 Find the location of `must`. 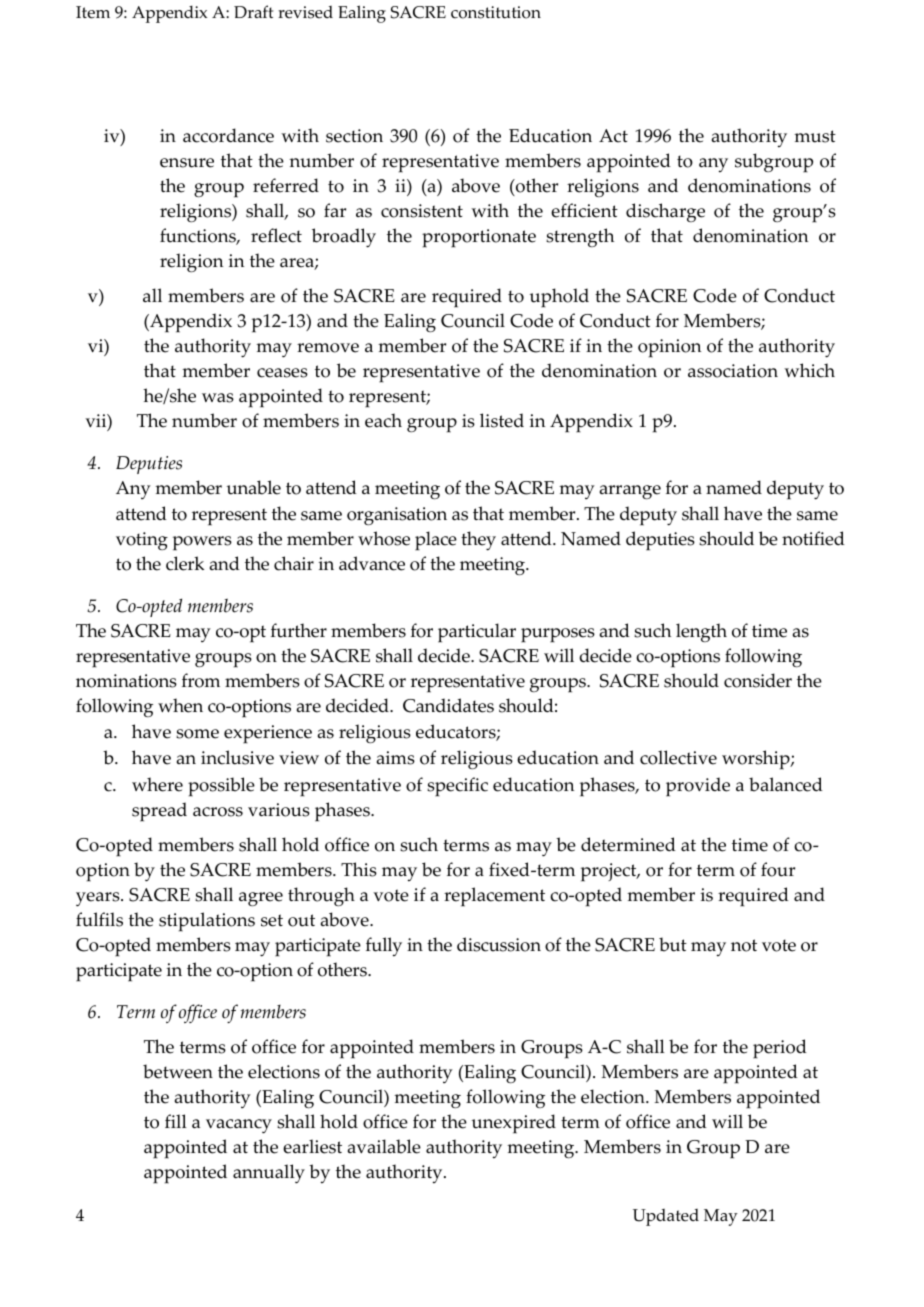

must is located at coordinates (815, 136).
